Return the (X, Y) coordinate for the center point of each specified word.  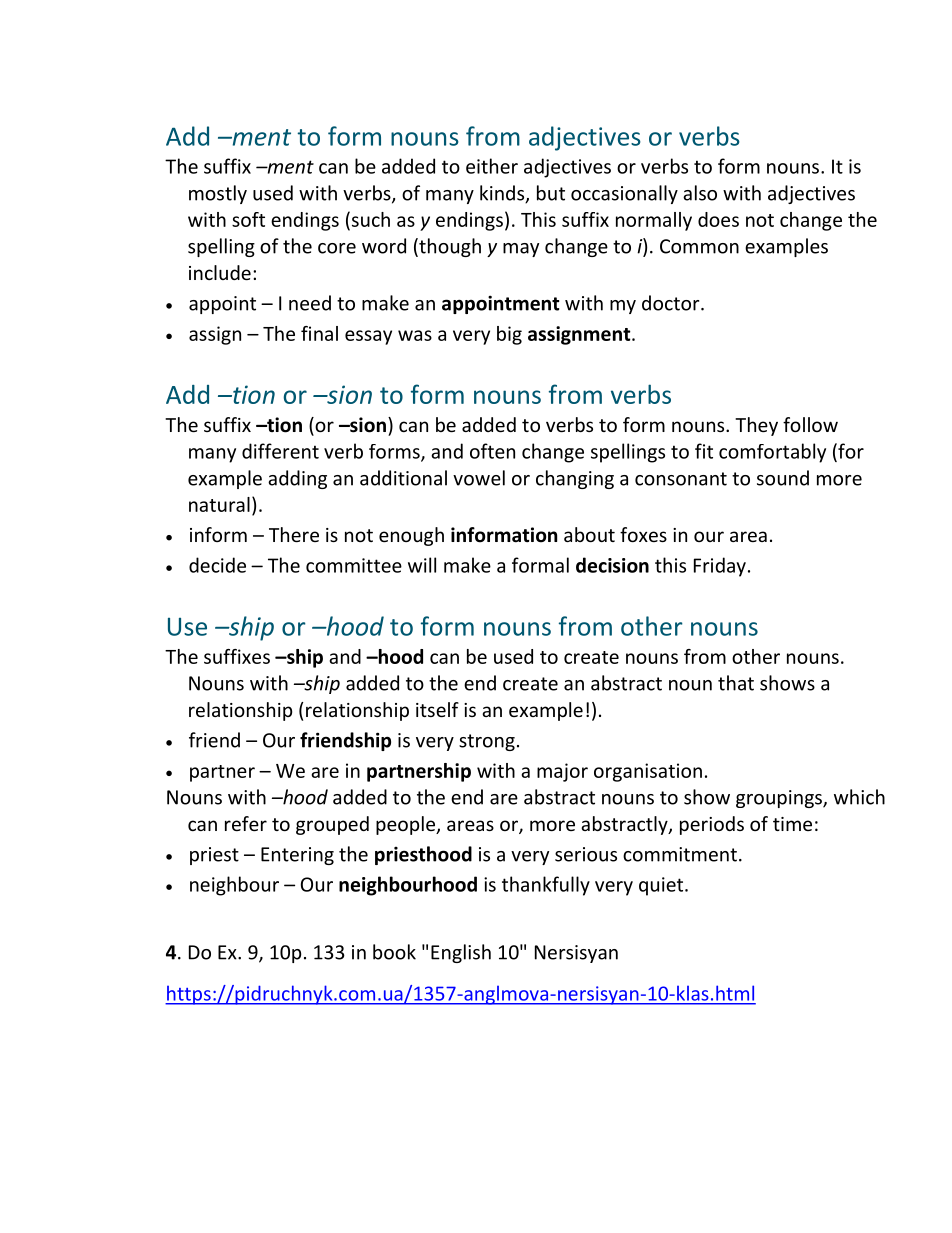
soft (248, 219)
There (294, 534)
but (551, 193)
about (589, 534)
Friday (720, 567)
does (718, 219)
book (394, 952)
